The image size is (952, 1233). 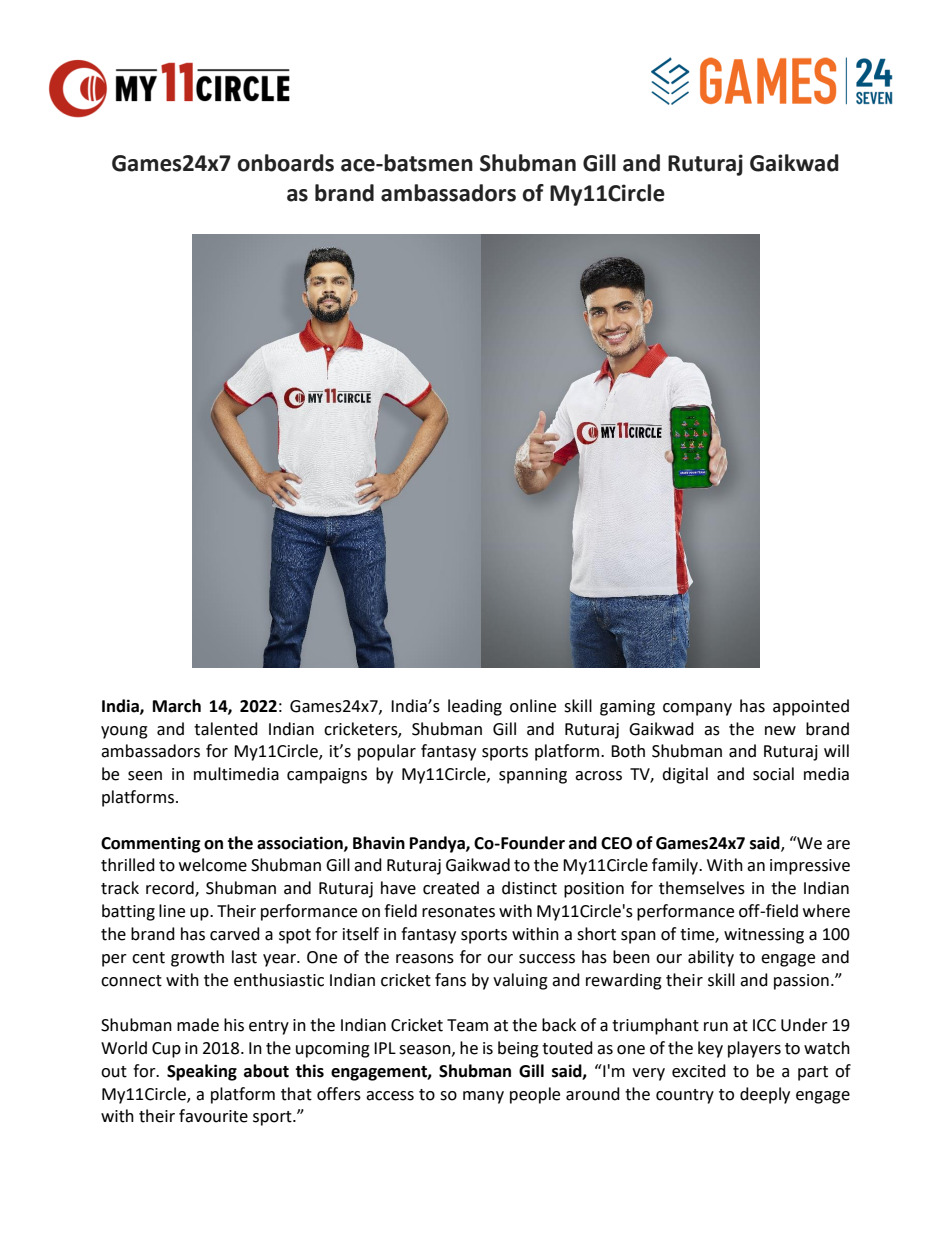 What do you see at coordinates (780, 731) in the document?
I see `new` at bounding box center [780, 731].
